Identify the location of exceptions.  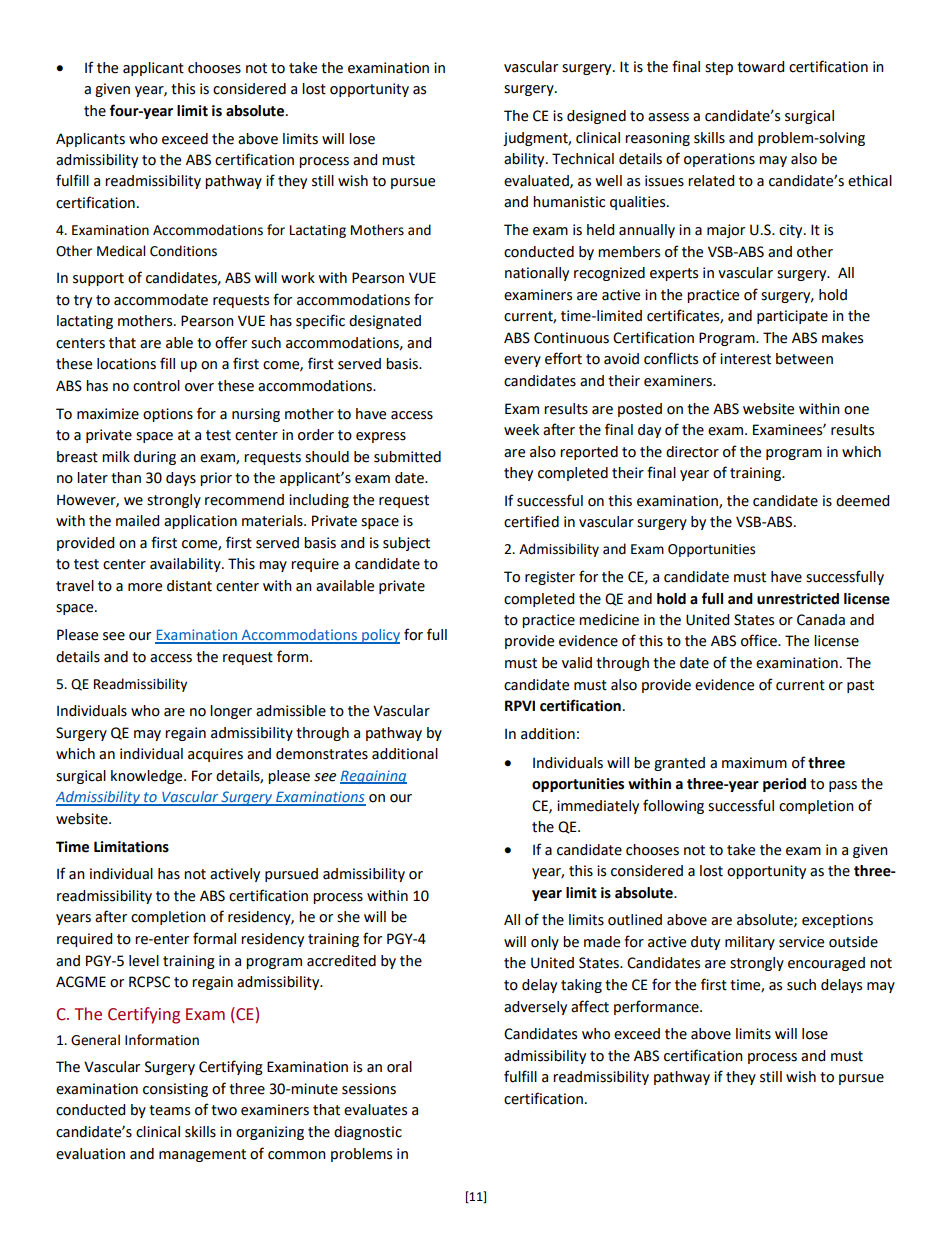
(837, 921).
